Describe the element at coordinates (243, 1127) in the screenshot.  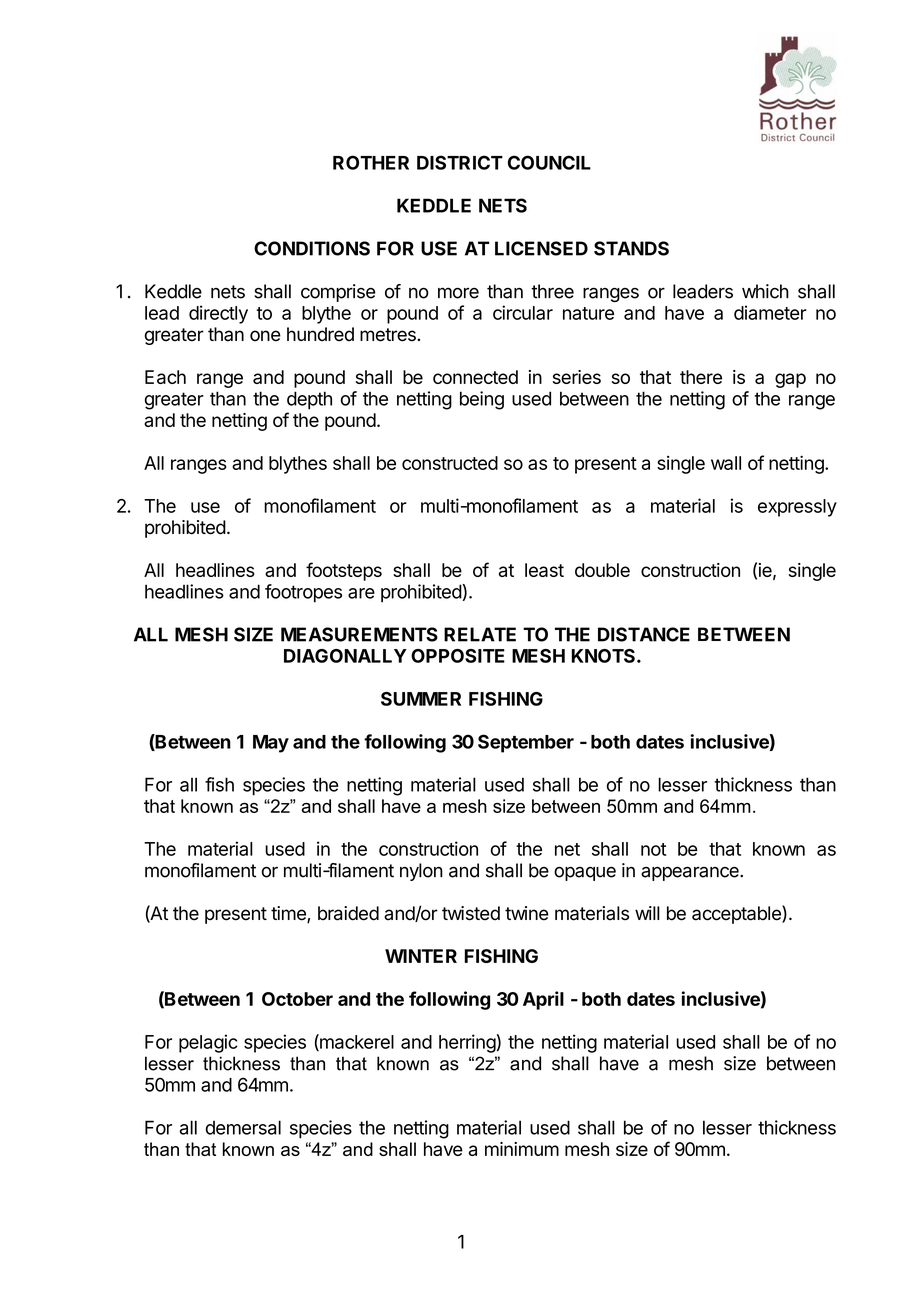
I see `demersal` at that location.
